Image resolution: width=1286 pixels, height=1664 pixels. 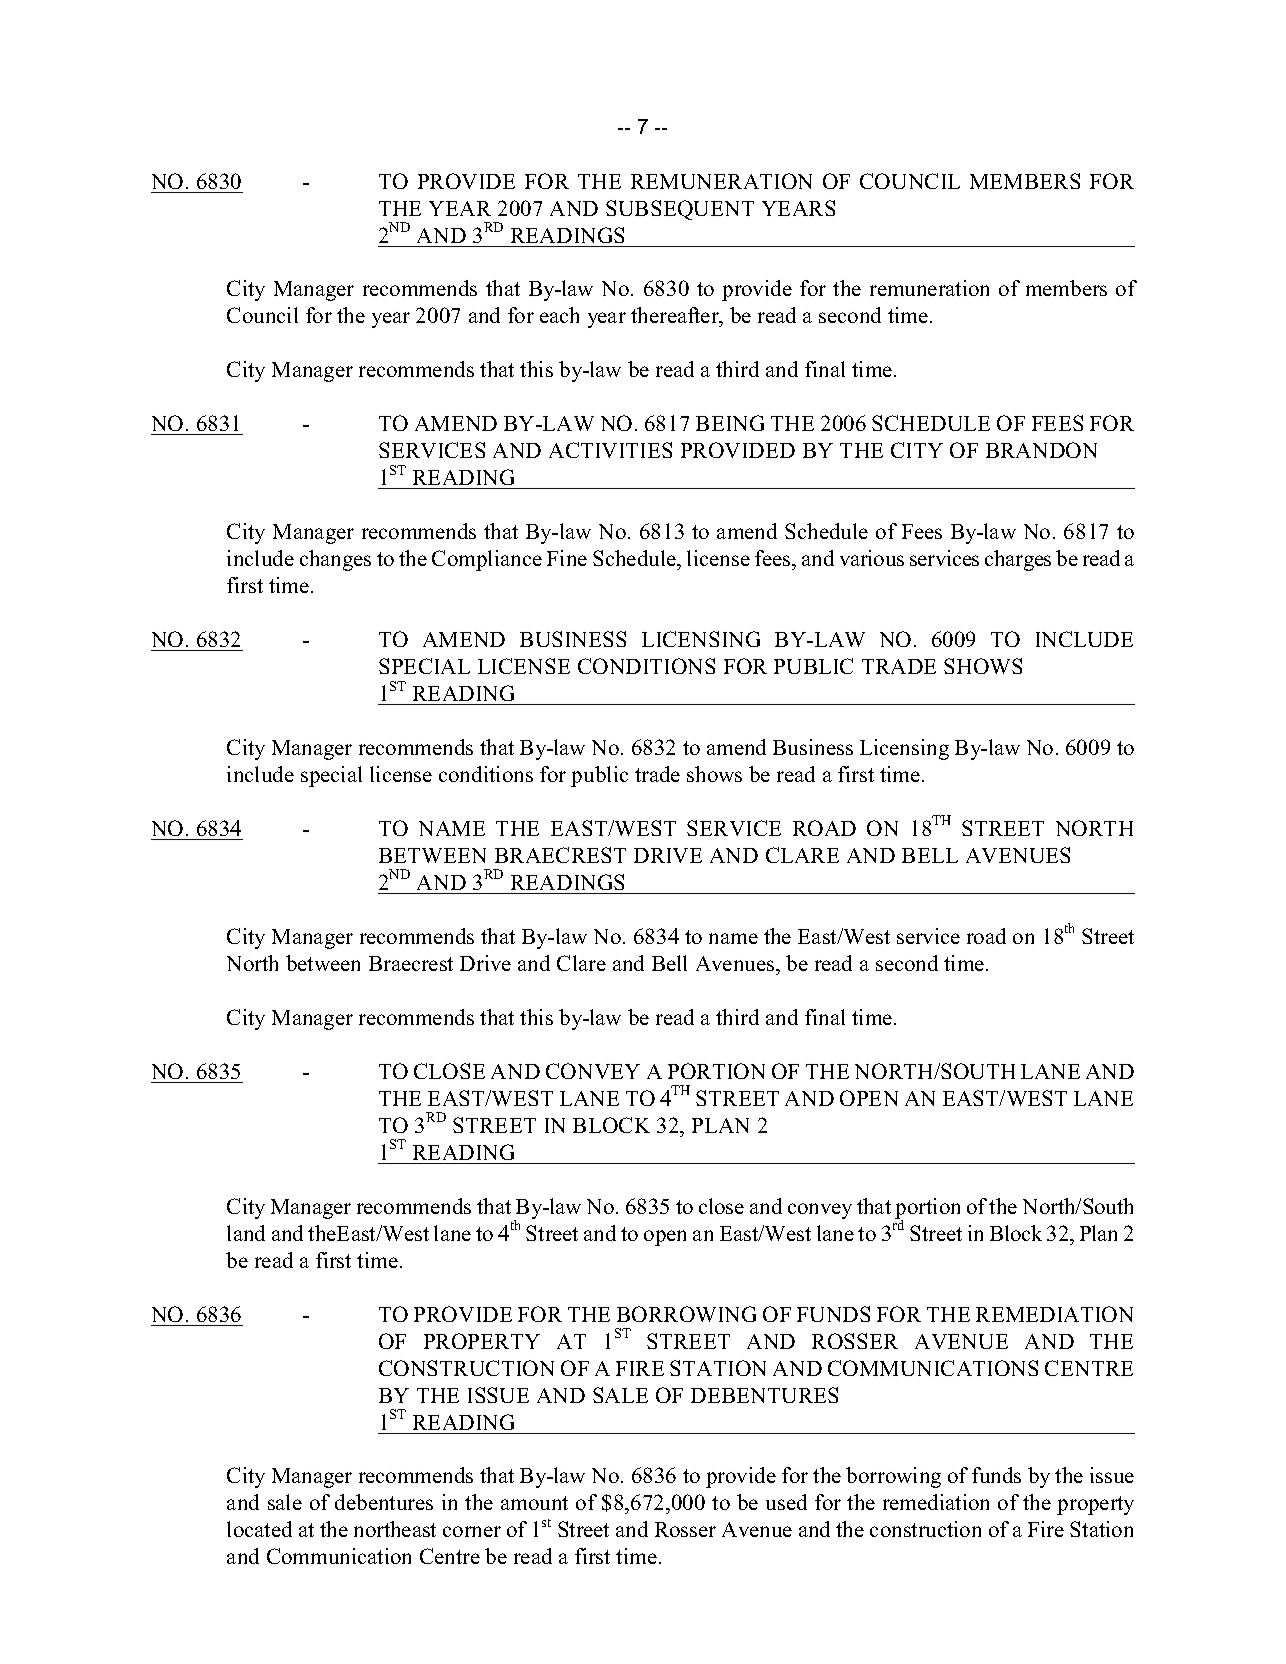 What do you see at coordinates (335, 560) in the page?
I see `changes` at bounding box center [335, 560].
